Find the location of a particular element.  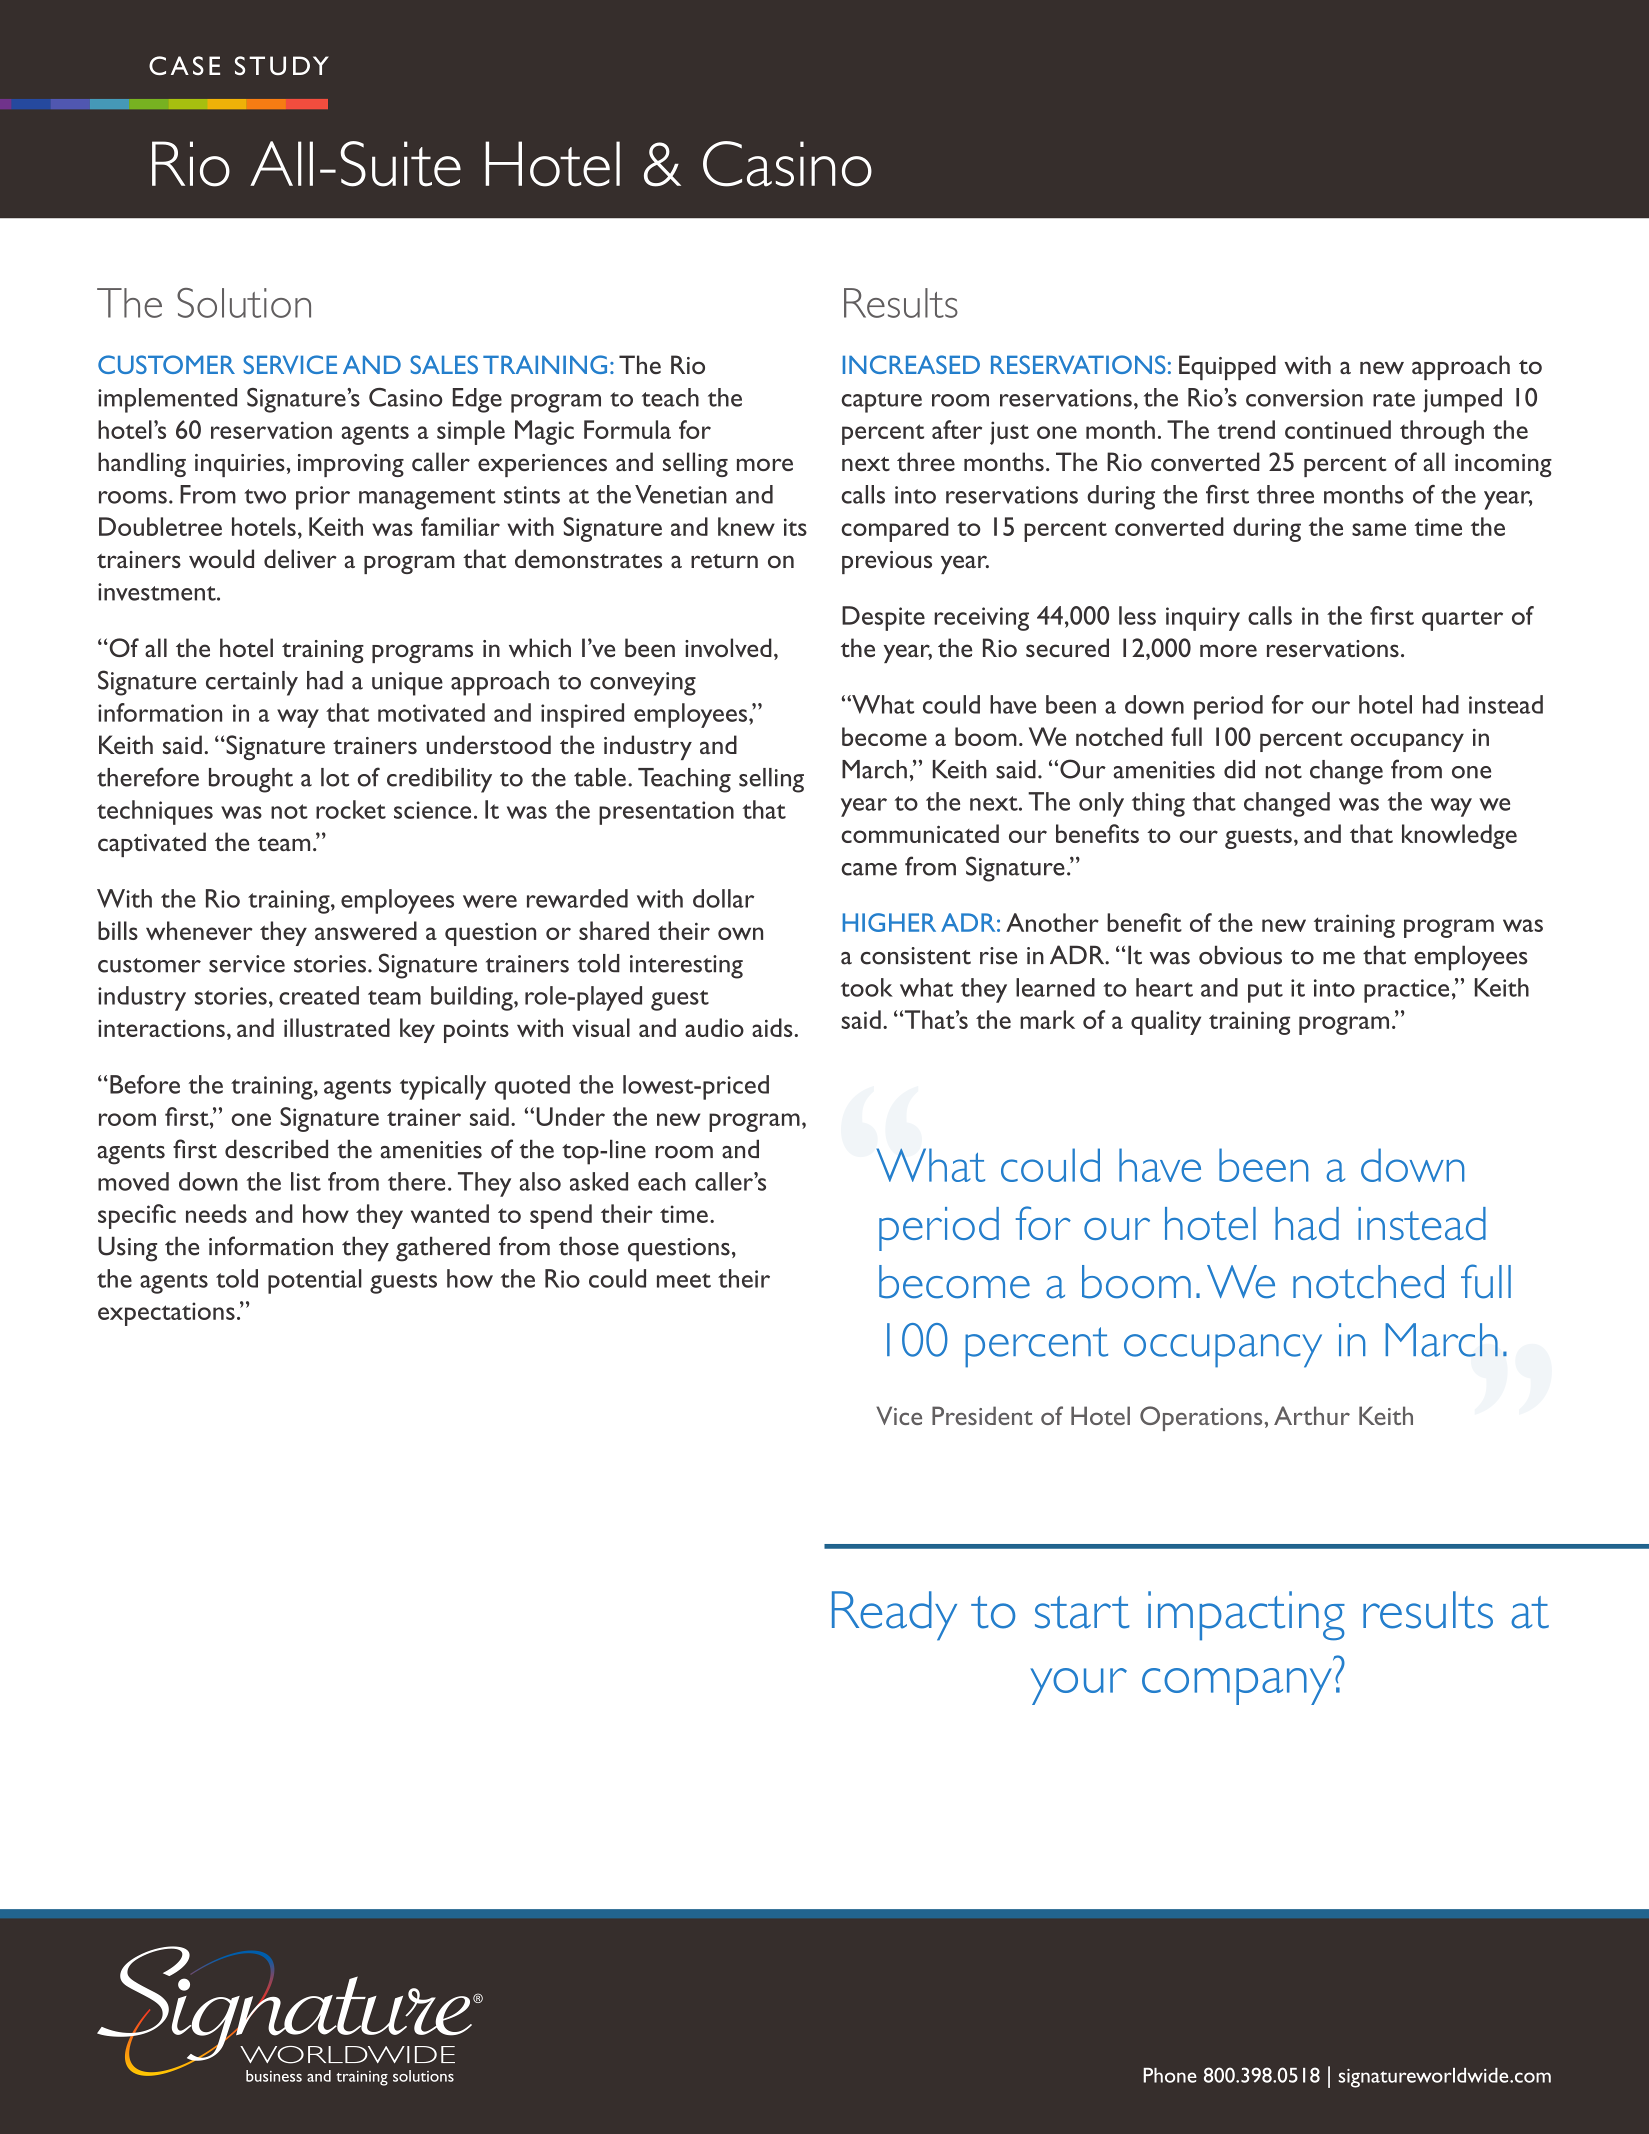

quality is located at coordinates (1166, 1022).
